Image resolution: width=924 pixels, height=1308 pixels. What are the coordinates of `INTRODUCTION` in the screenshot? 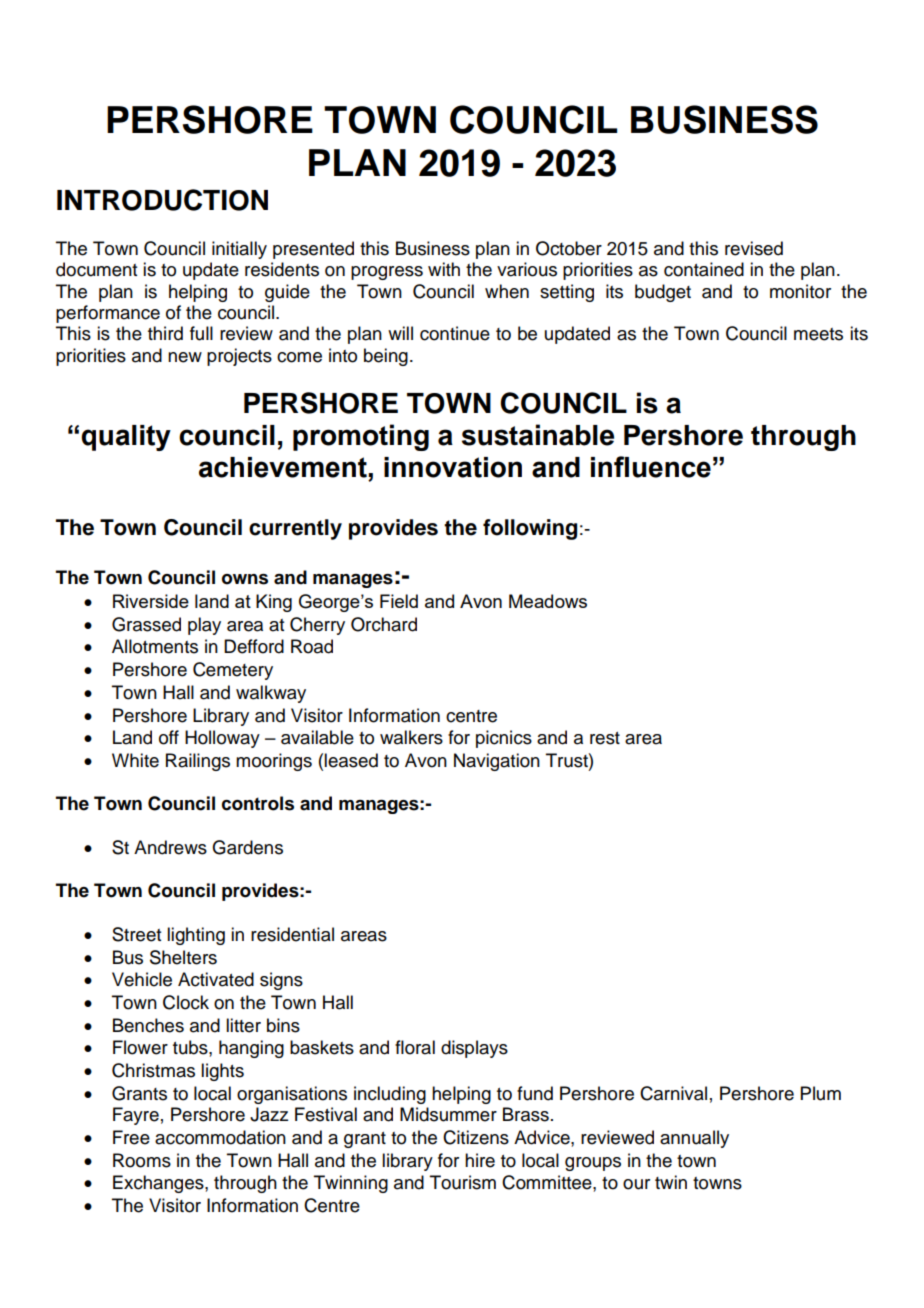 It's located at (162, 200).
